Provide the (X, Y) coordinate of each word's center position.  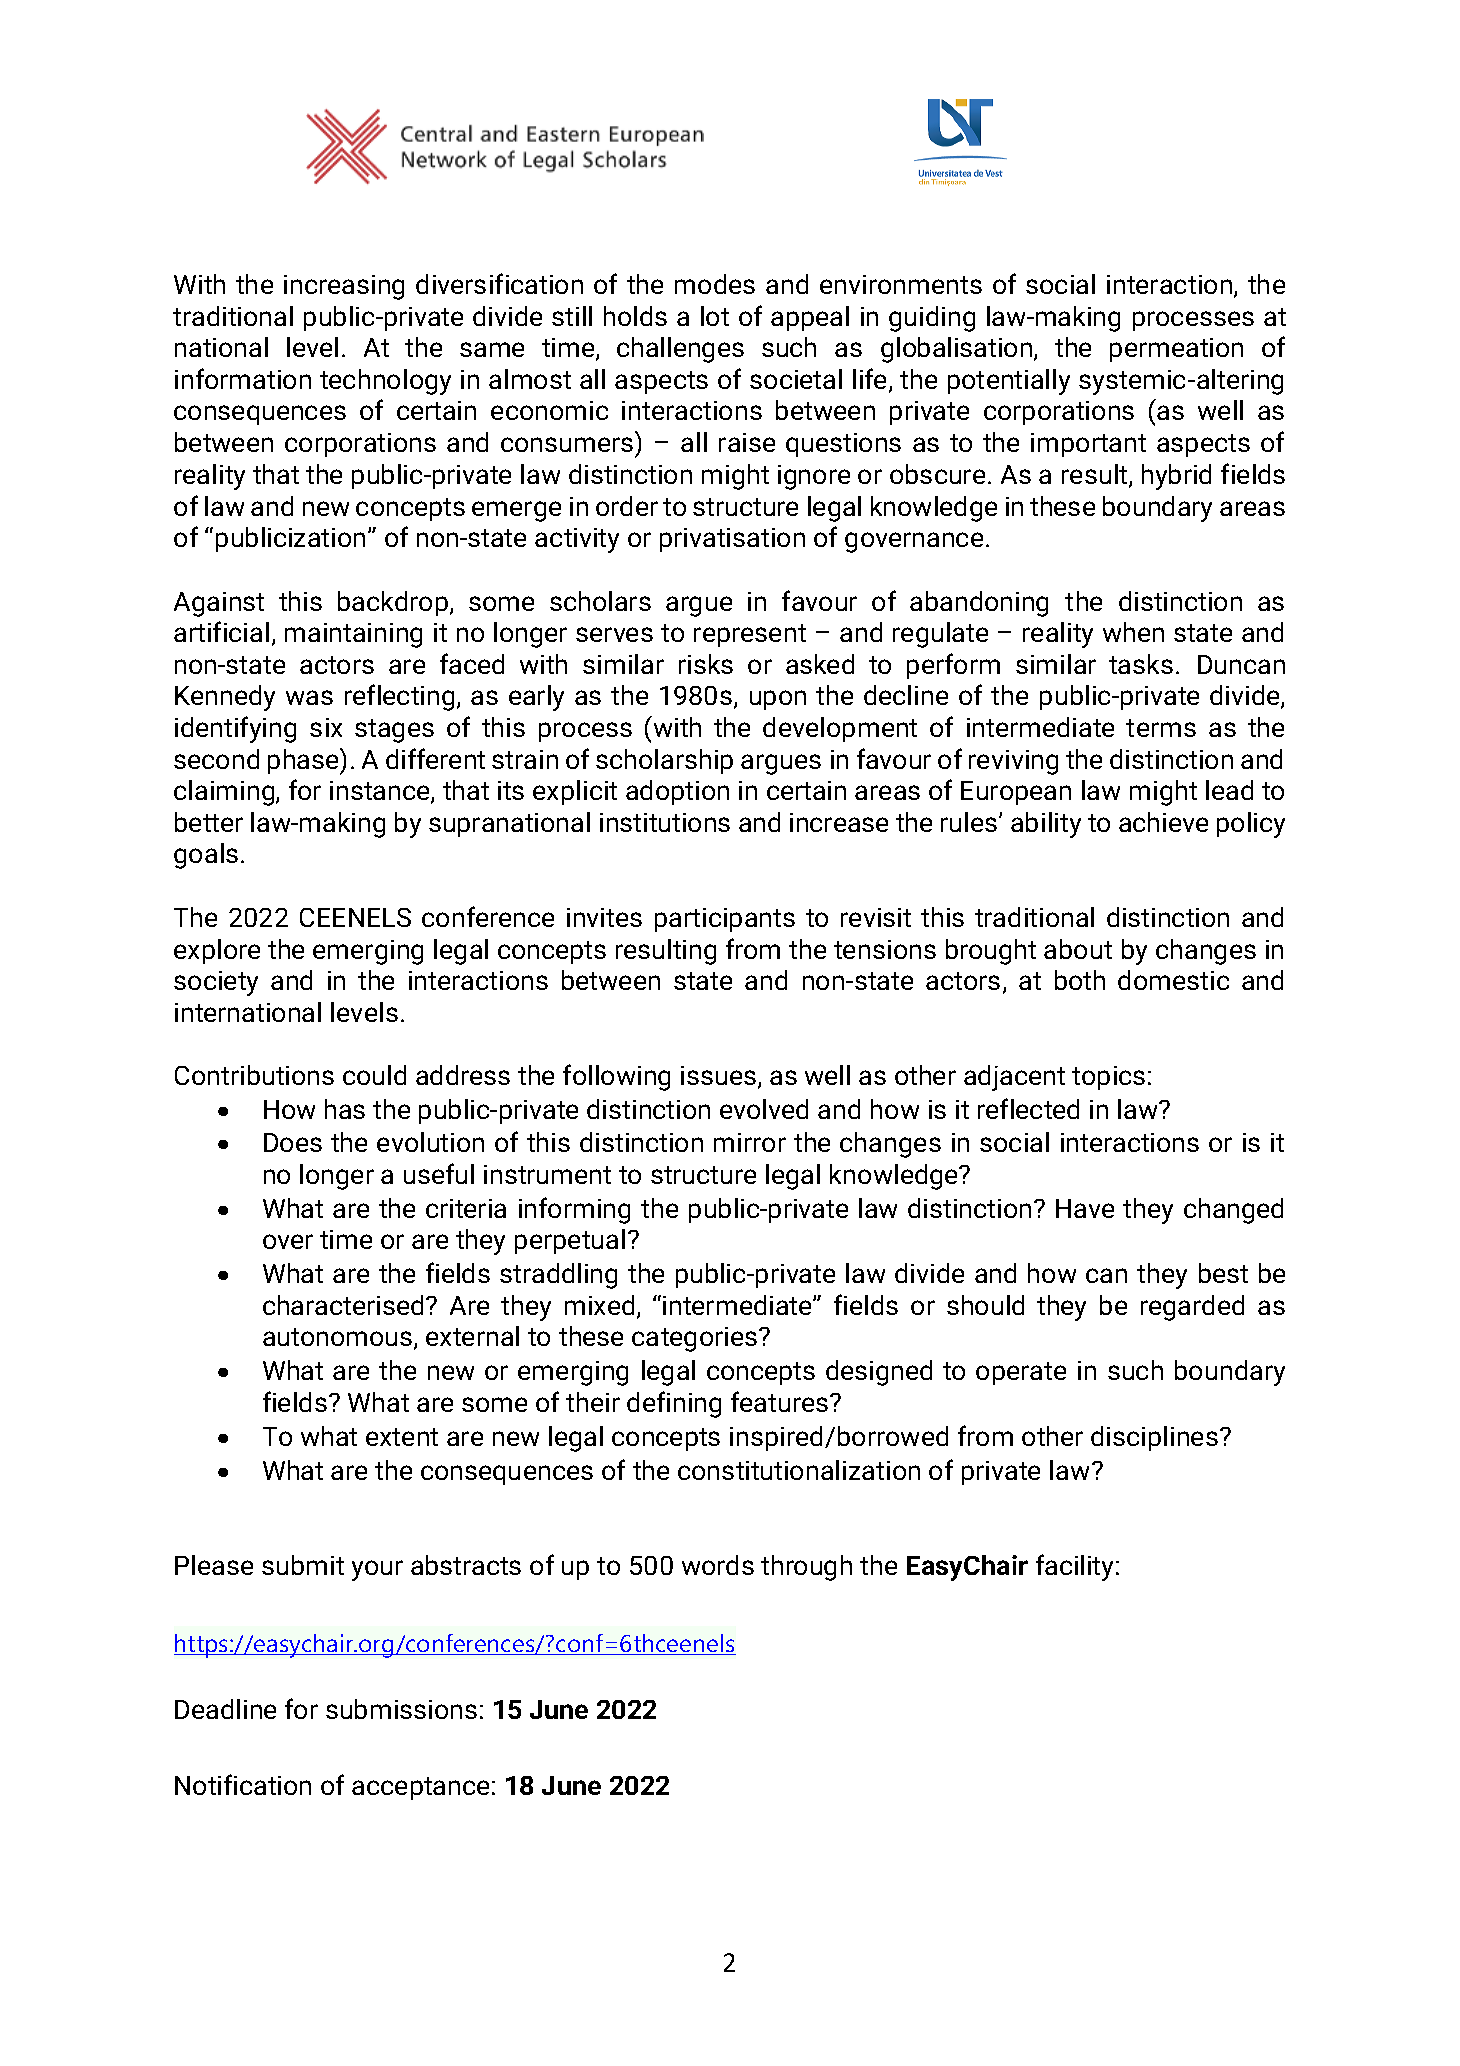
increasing (344, 287)
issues (720, 1077)
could (374, 1075)
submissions (401, 1709)
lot (715, 316)
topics (1108, 1078)
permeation (1176, 350)
